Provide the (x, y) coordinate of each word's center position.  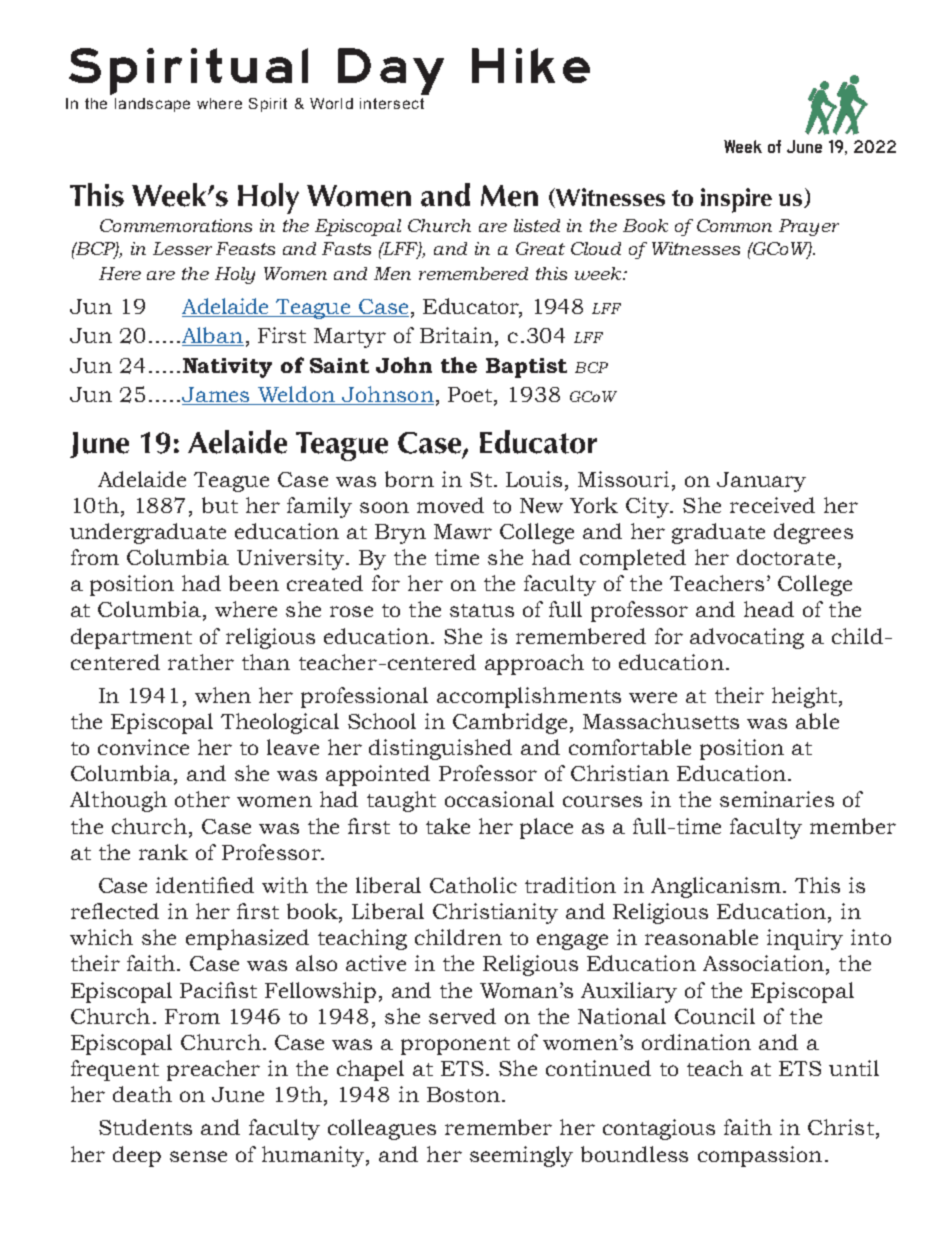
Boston (463, 1094)
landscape (152, 105)
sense (198, 1156)
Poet (471, 396)
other (202, 799)
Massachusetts (661, 721)
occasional (499, 799)
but (220, 505)
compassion (760, 1156)
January (761, 482)
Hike (531, 65)
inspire (736, 200)
